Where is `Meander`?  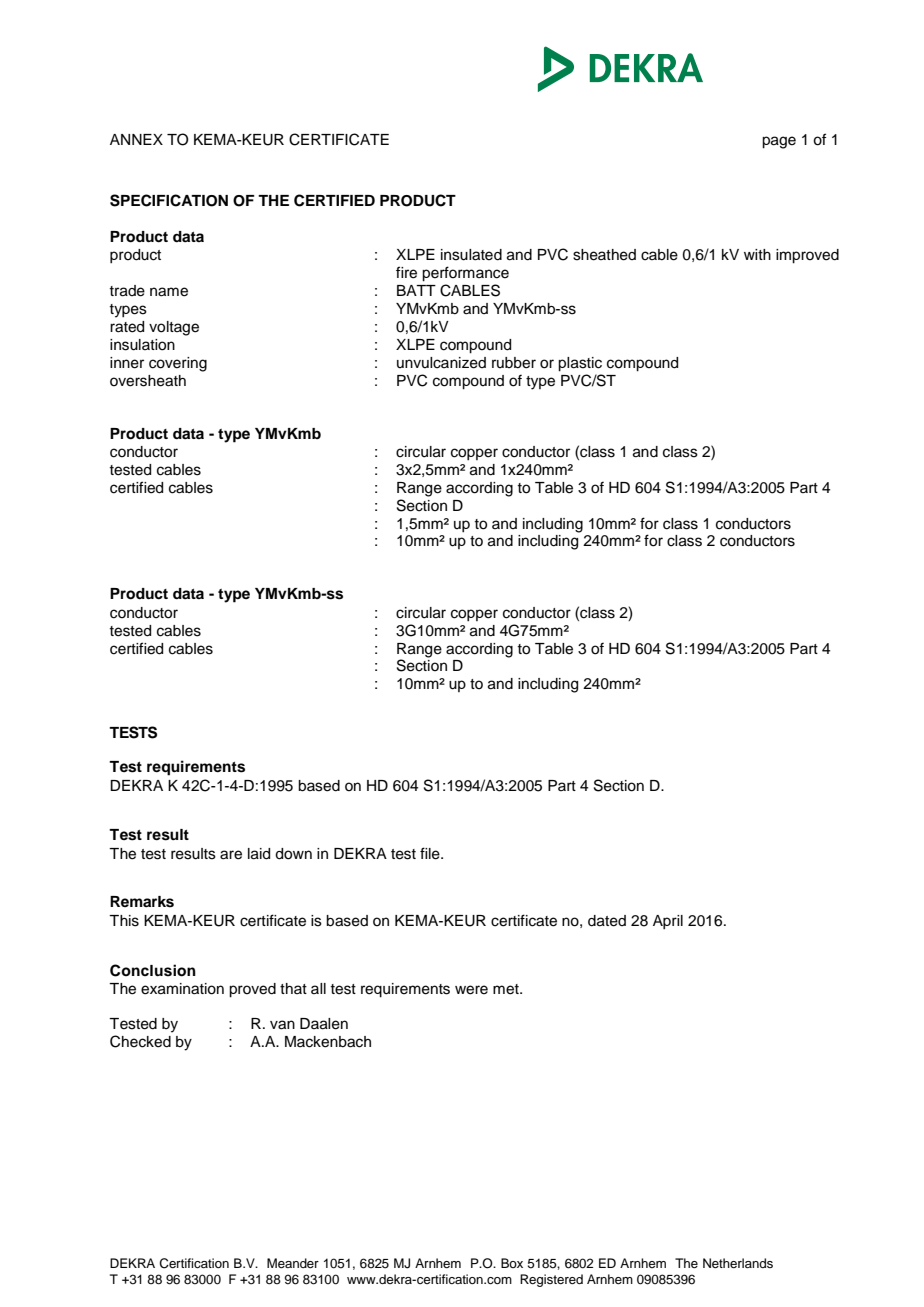 Meander is located at coordinates (293, 1263).
